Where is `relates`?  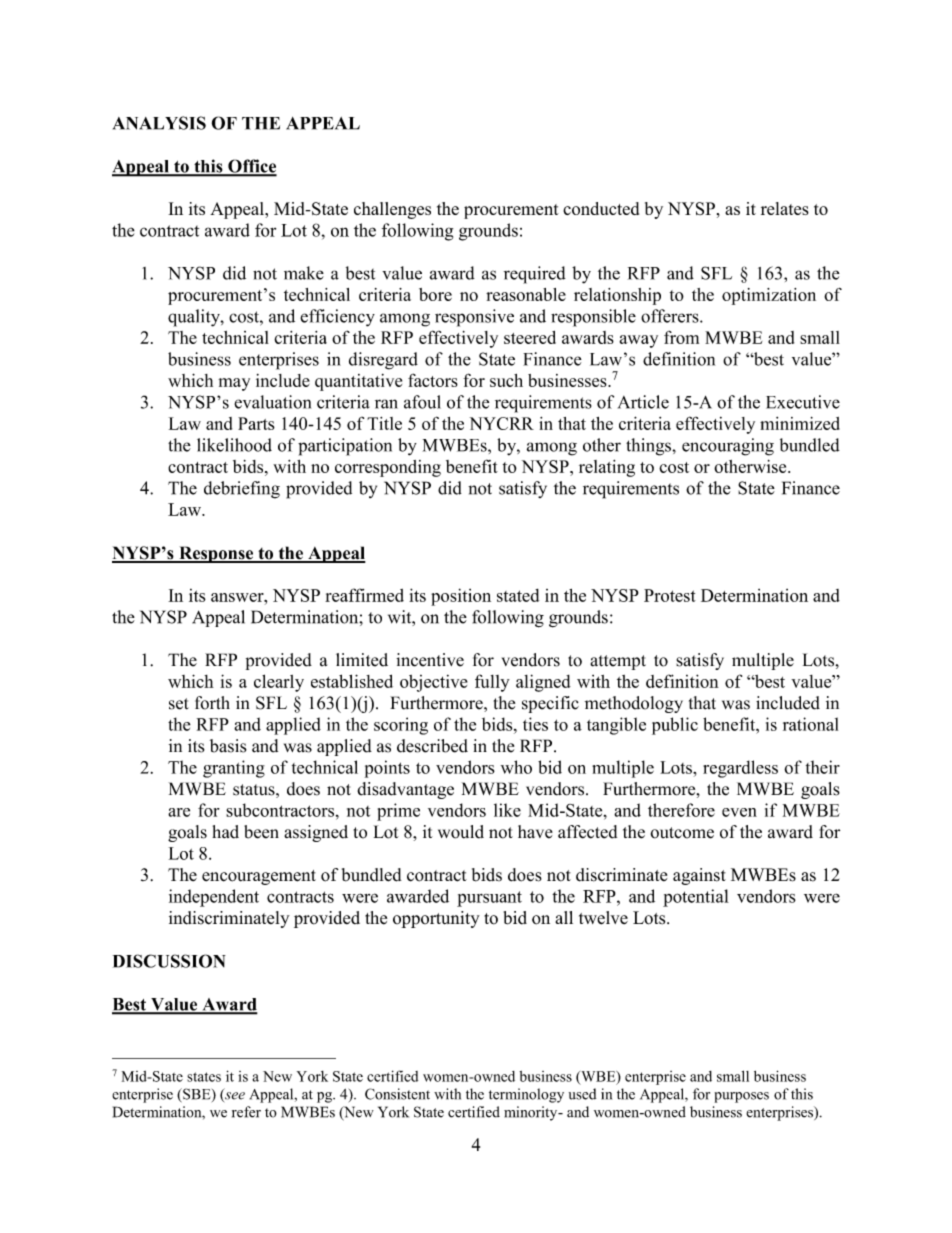
relates is located at coordinates (785, 208).
